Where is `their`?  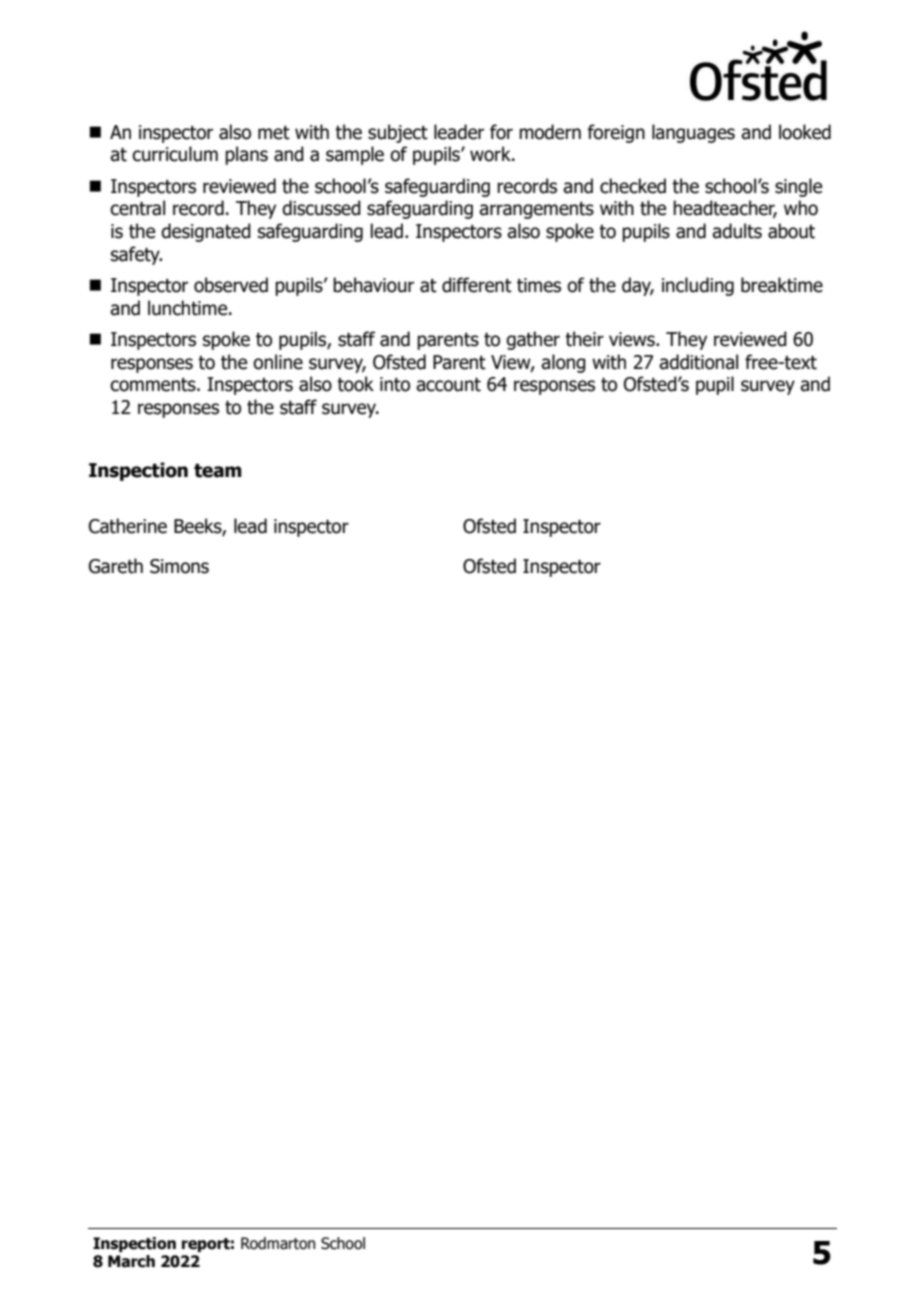
their is located at coordinates (584, 339).
